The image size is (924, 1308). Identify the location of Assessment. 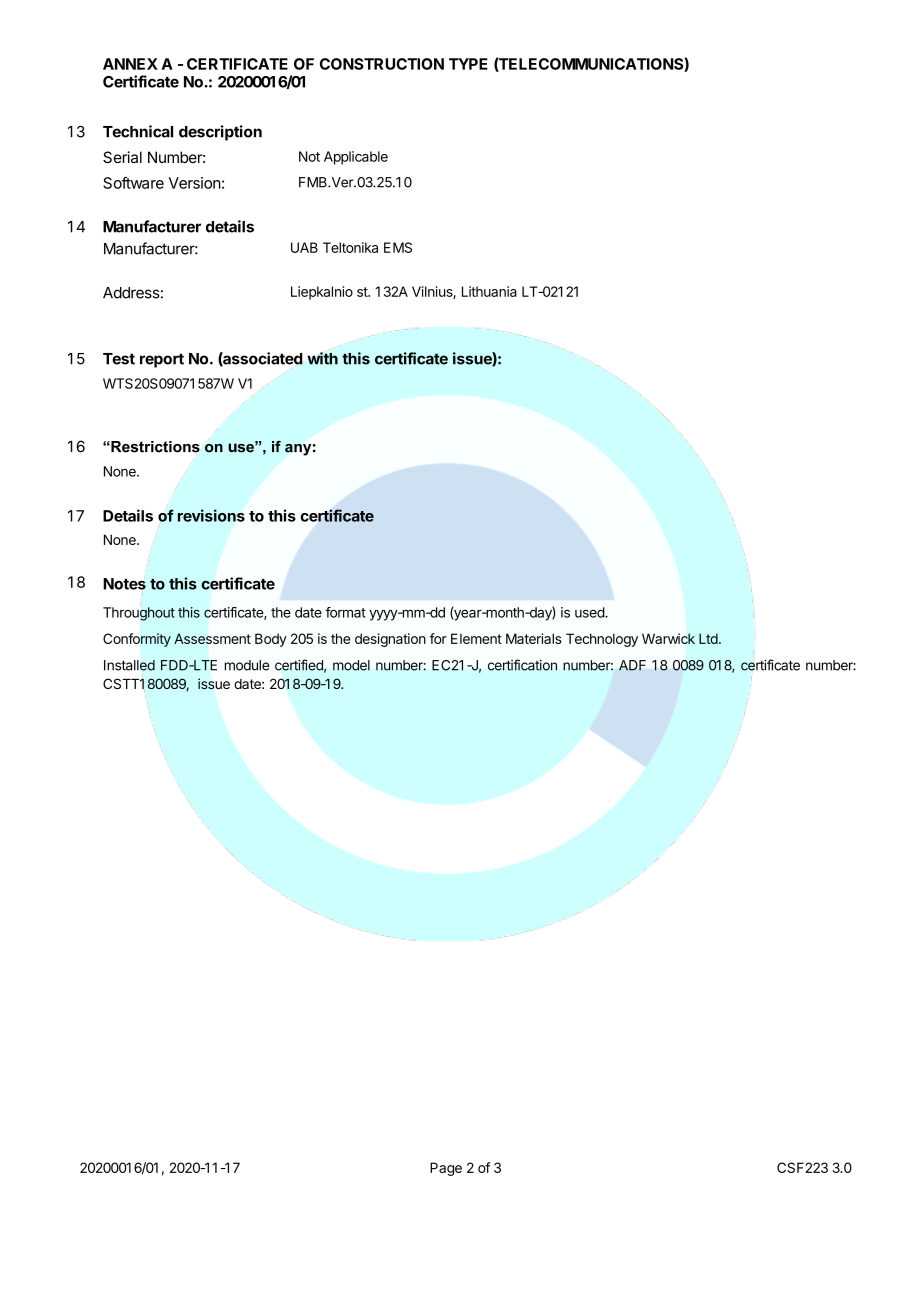
(212, 638).
